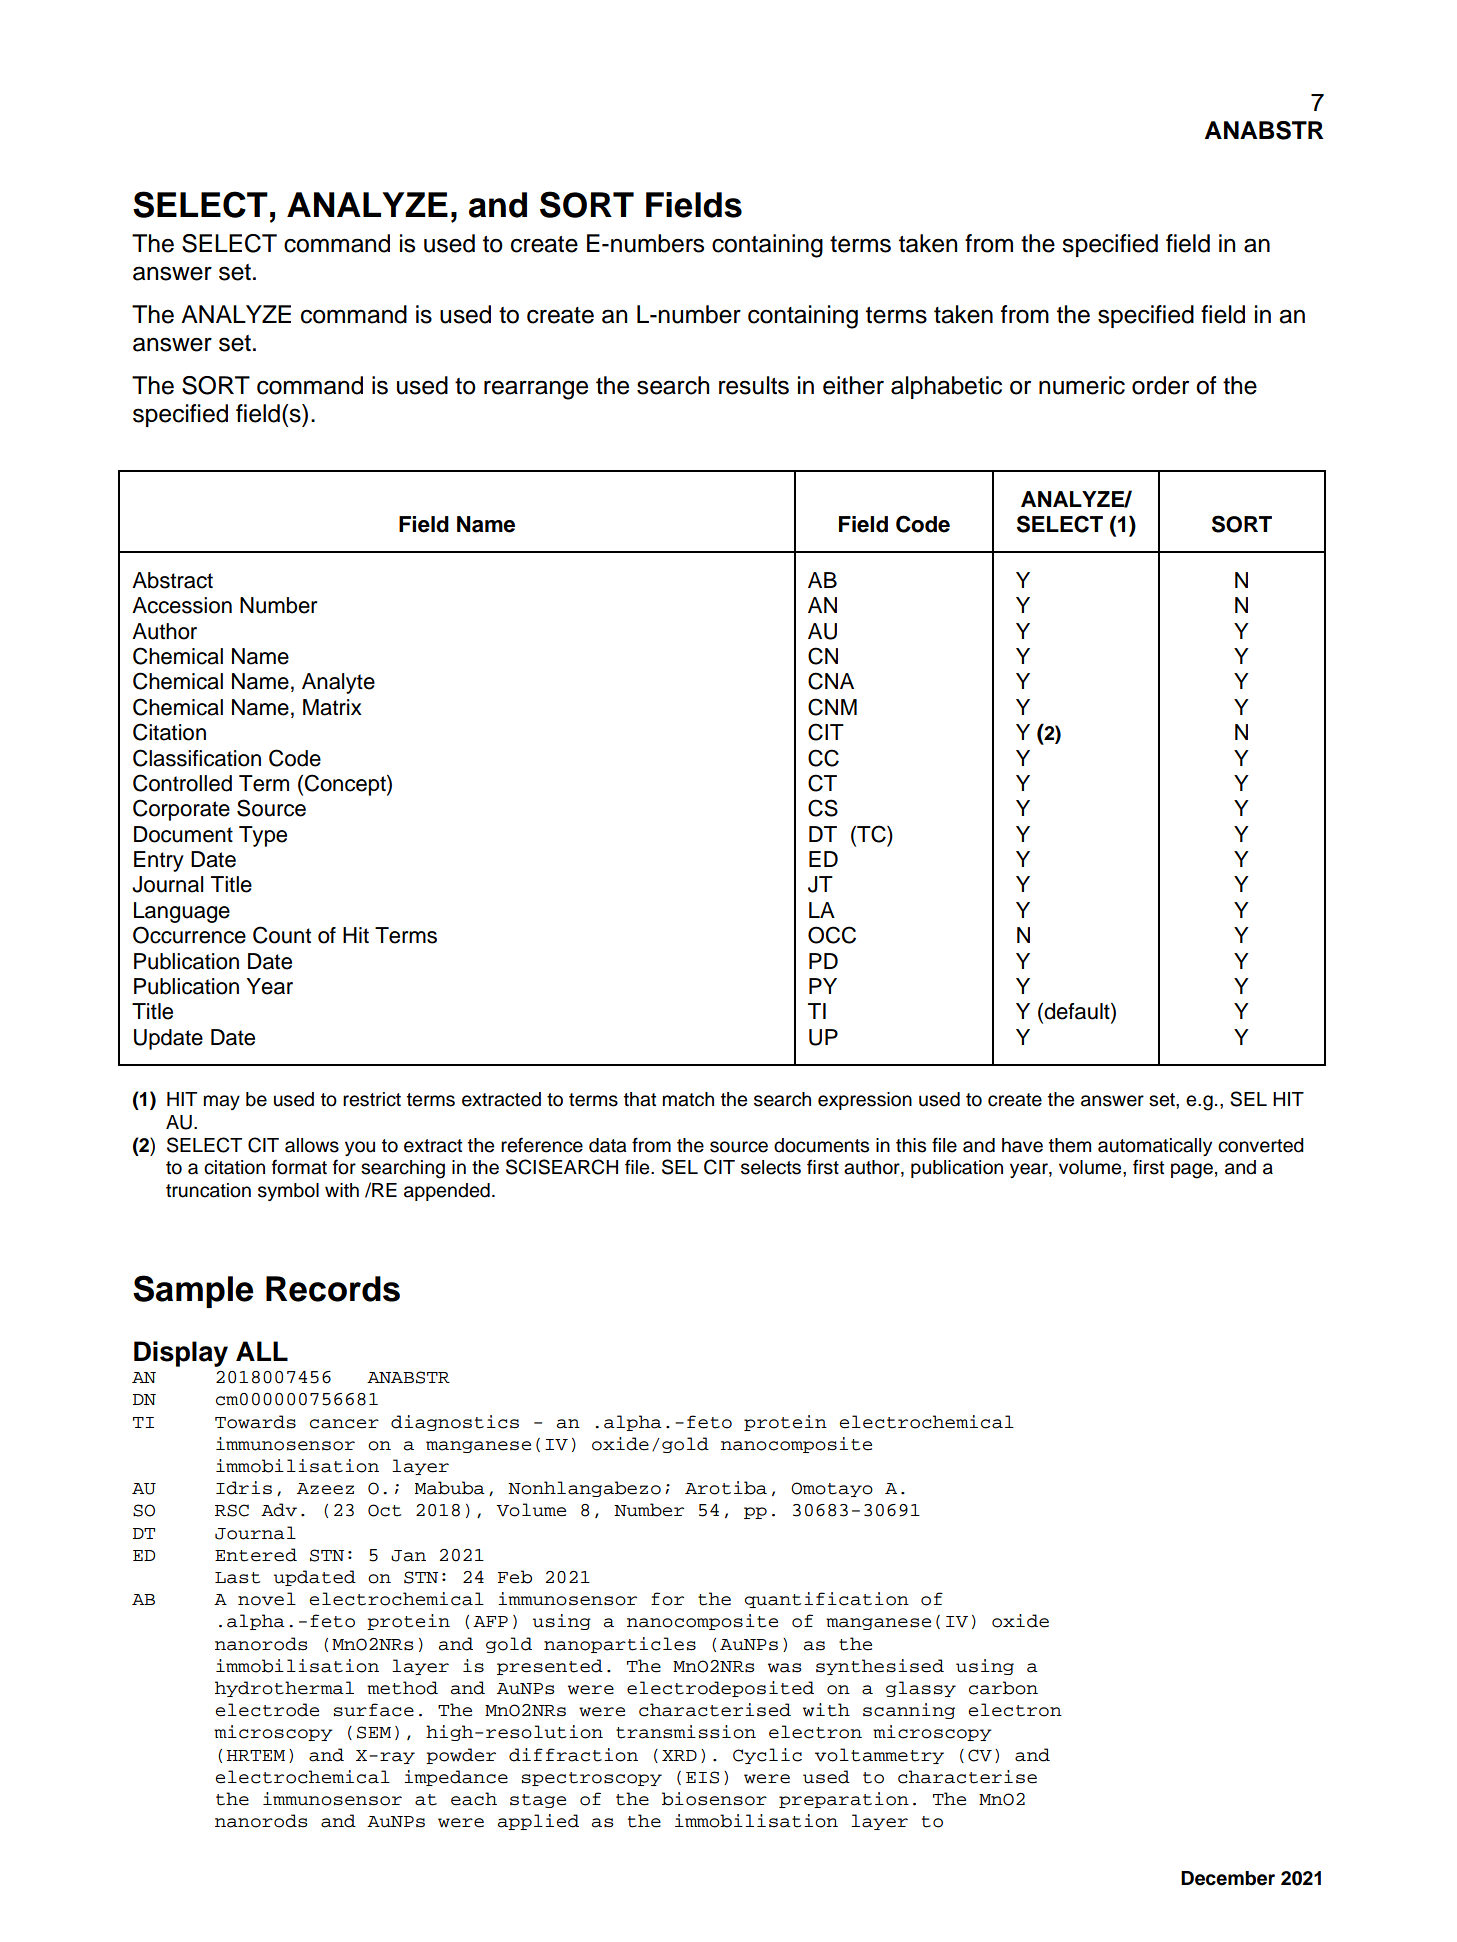 The width and height of the screenshot is (1457, 1942). I want to click on December, so click(1228, 1878).
